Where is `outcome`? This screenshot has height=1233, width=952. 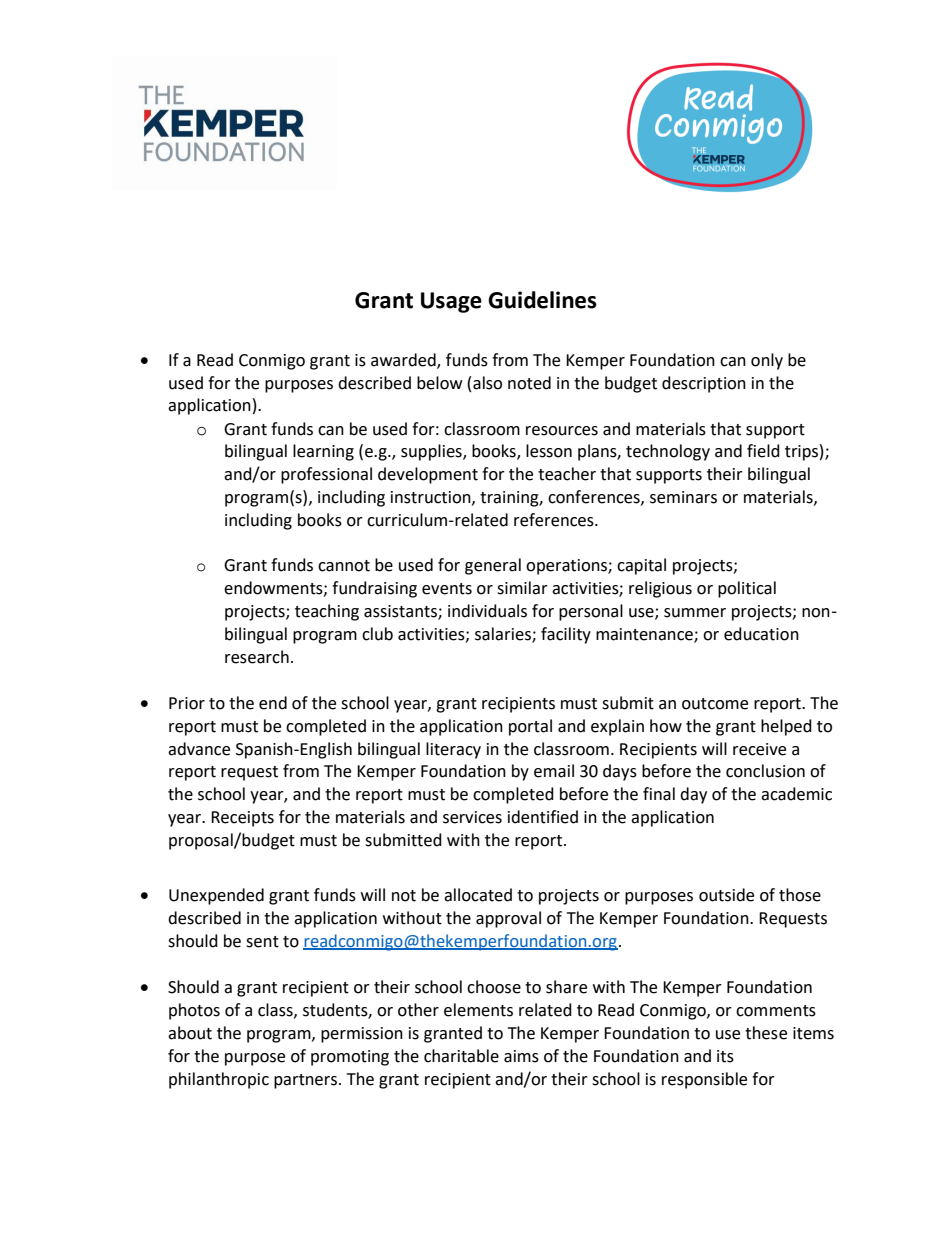 outcome is located at coordinates (715, 704).
